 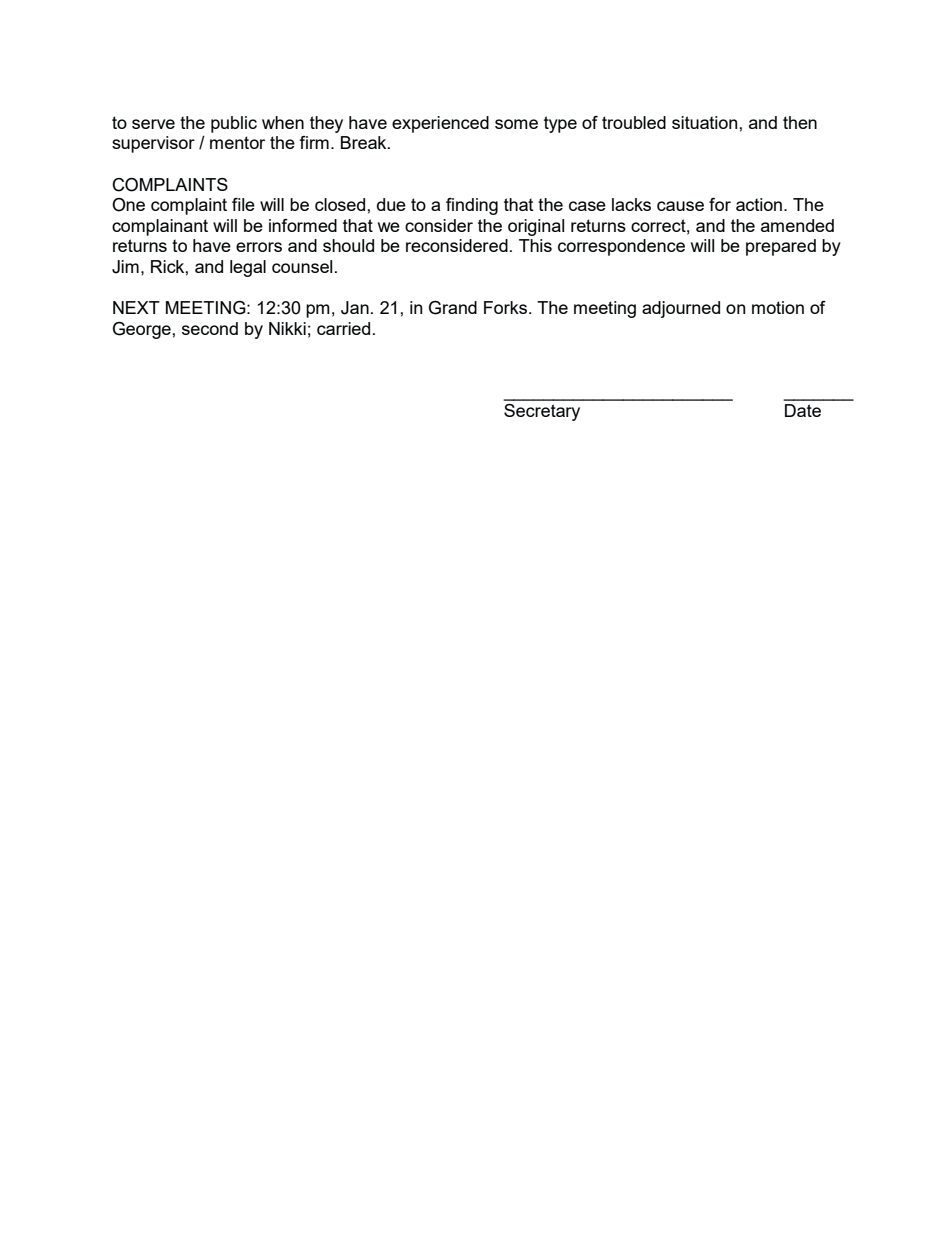 I want to click on finding, so click(x=472, y=206).
